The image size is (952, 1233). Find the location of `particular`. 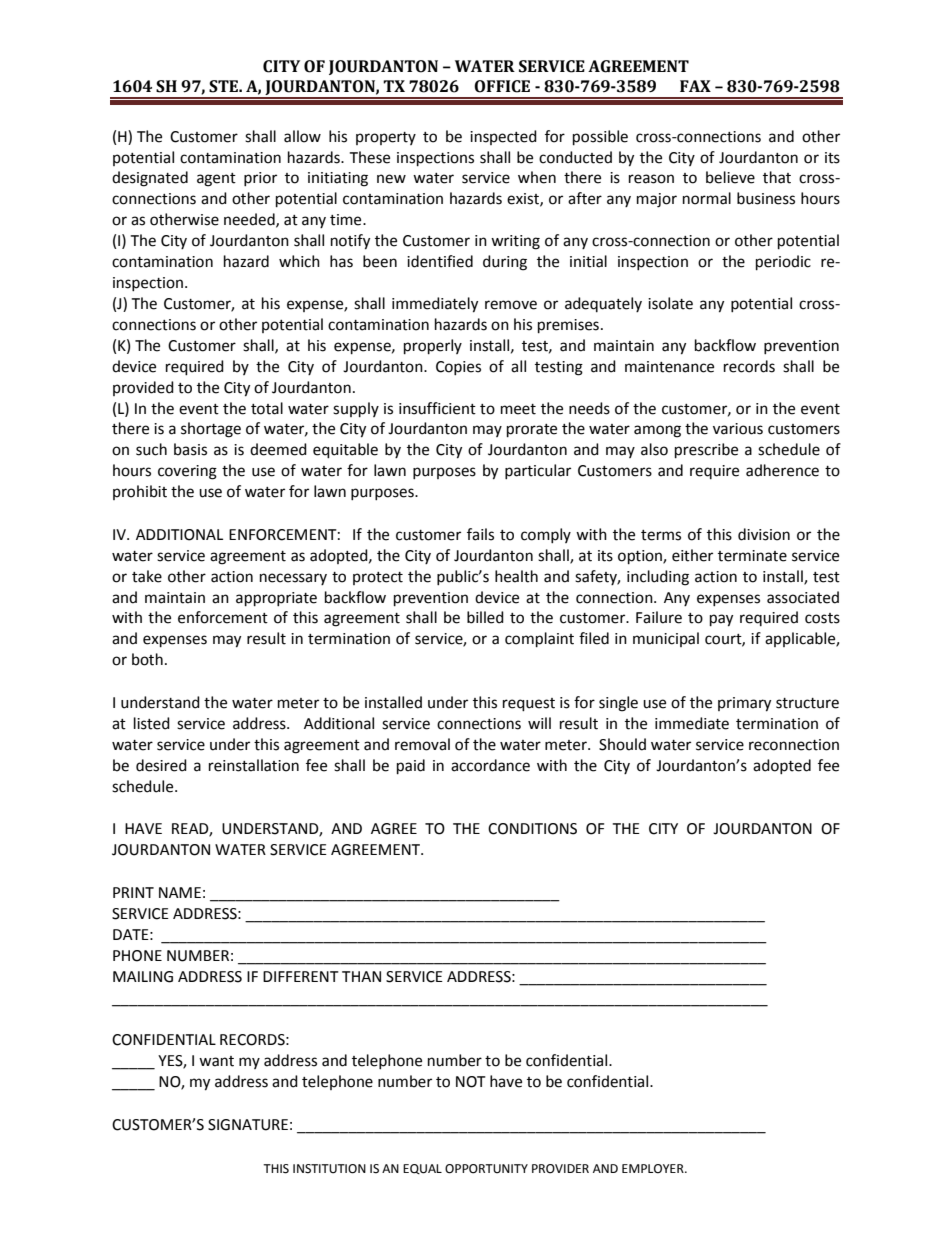

particular is located at coordinates (538, 471).
